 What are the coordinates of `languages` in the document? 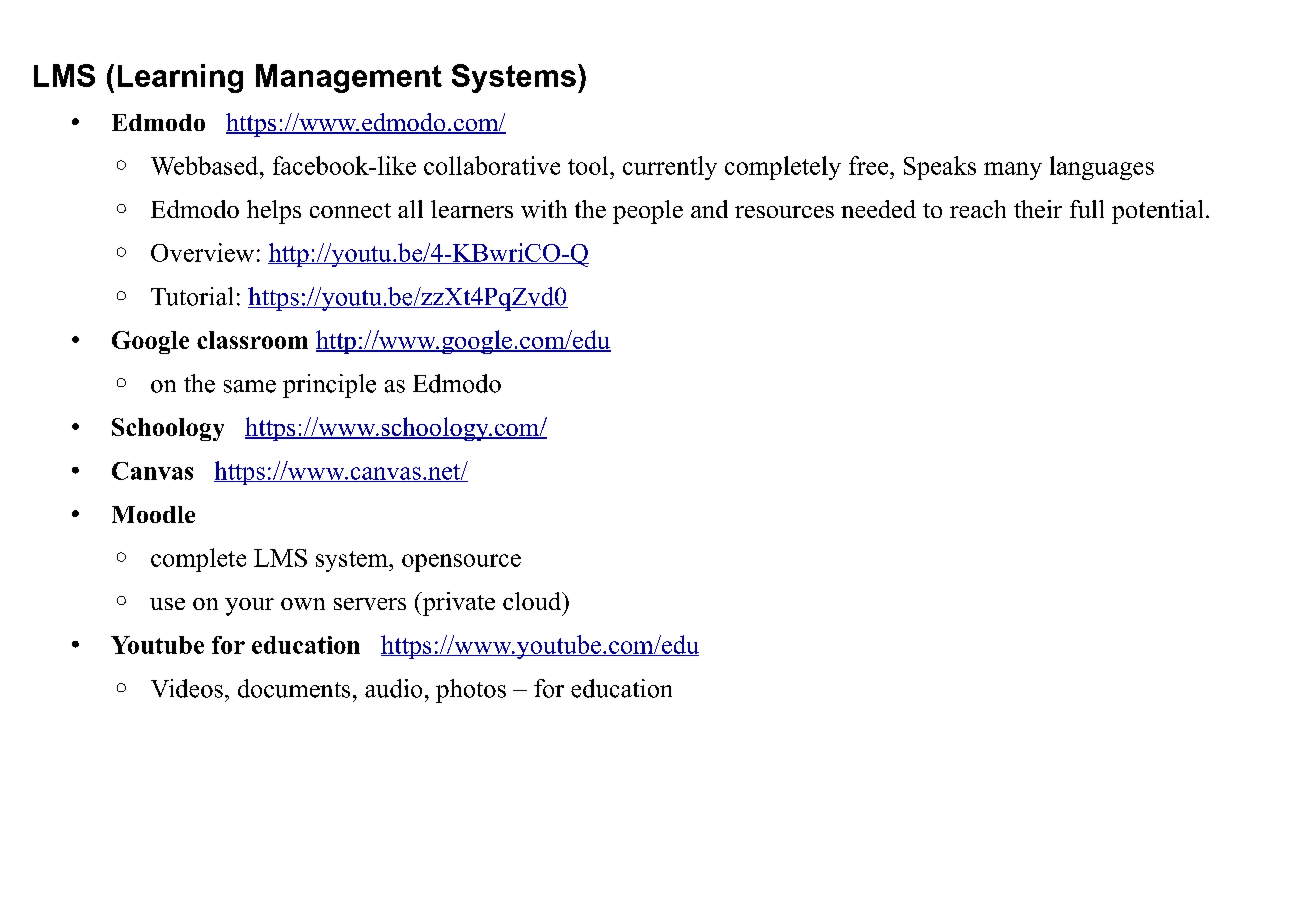 It's located at (1102, 168).
